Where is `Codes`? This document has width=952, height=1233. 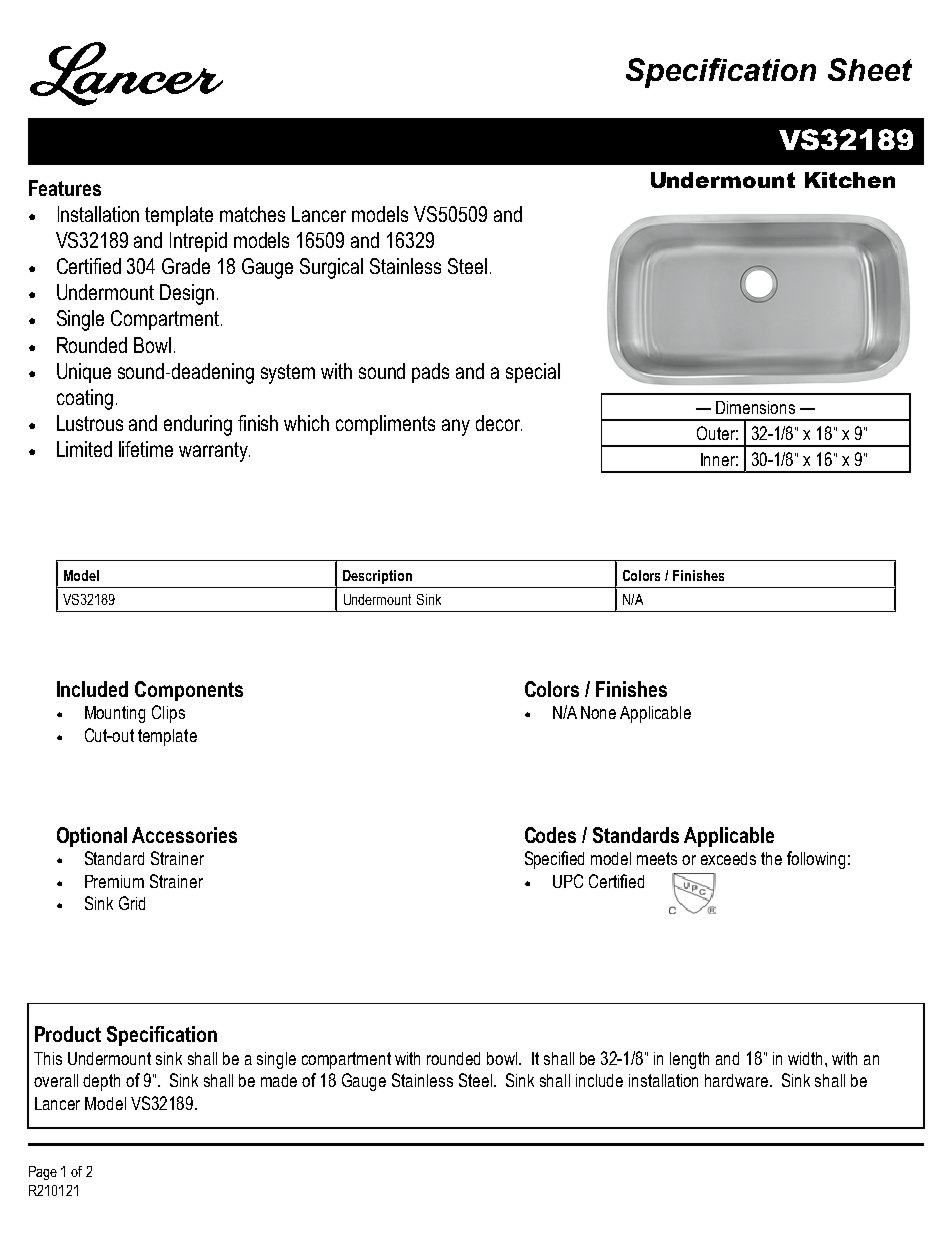 Codes is located at coordinates (550, 835).
